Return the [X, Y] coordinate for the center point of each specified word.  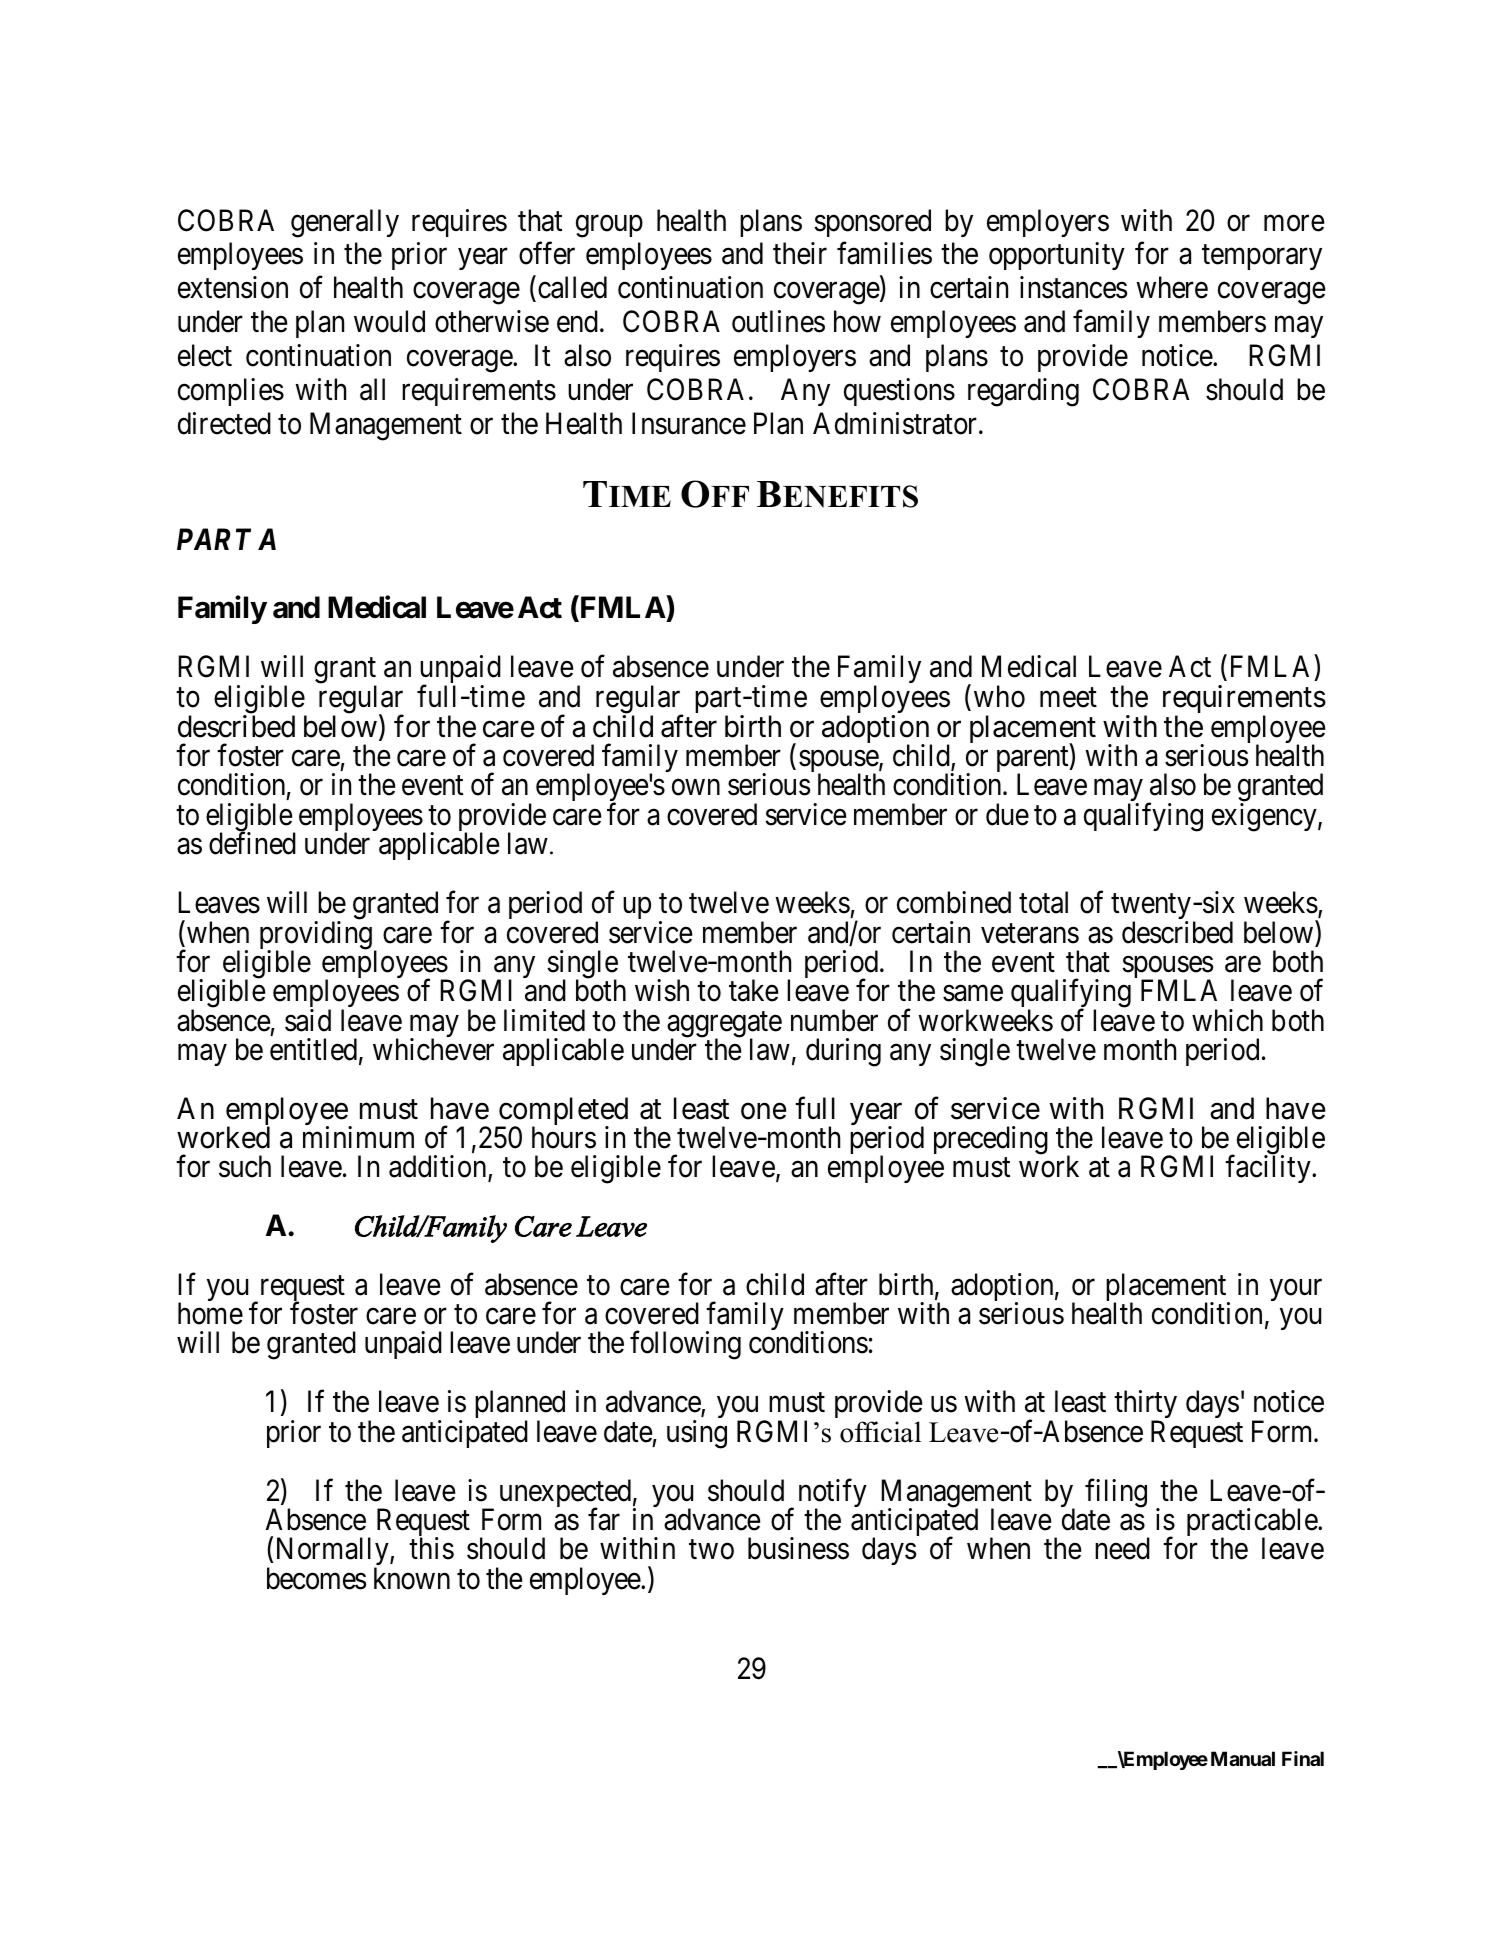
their [800, 253]
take [753, 990]
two [711, 1550]
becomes [316, 1578]
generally [345, 223]
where [1172, 287]
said [308, 1020]
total [1043, 902]
